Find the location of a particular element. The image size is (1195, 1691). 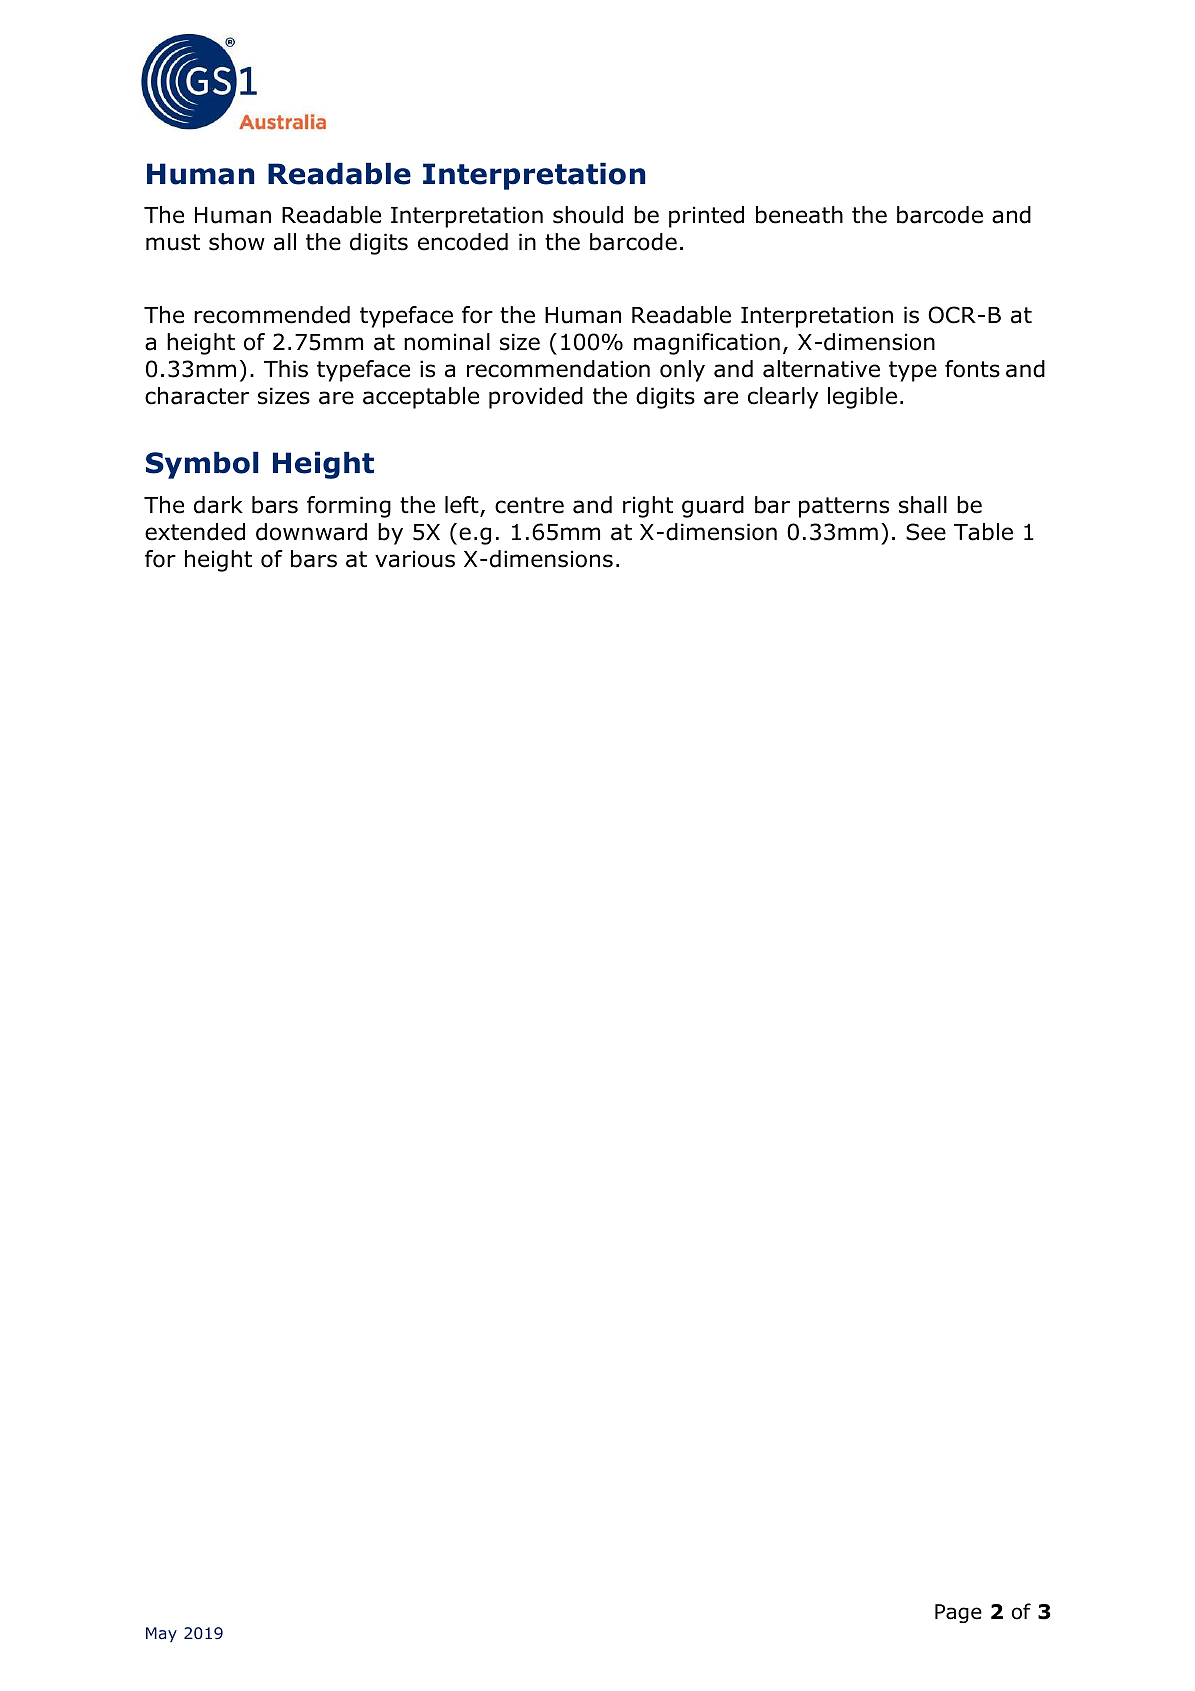

centre is located at coordinates (529, 505).
